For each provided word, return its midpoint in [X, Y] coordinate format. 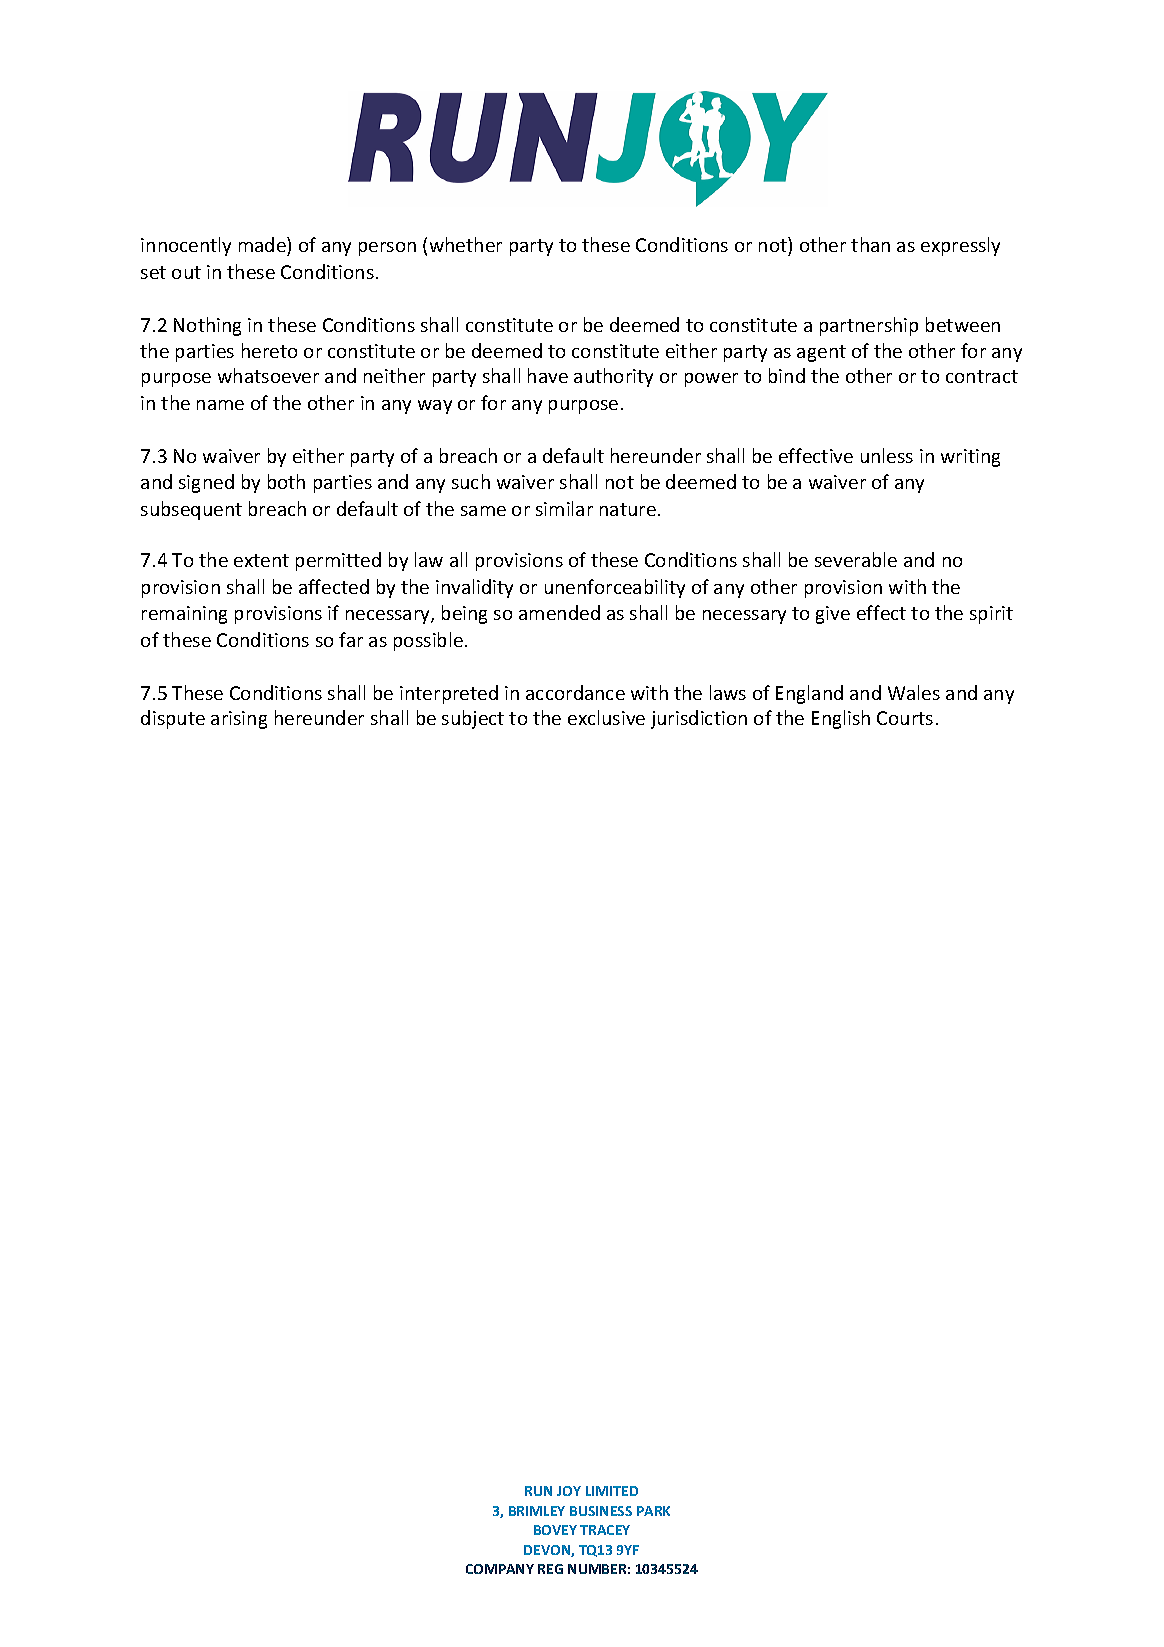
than [870, 244]
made [263, 244]
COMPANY [500, 1569]
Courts [905, 718]
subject [473, 719]
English [841, 719]
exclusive [606, 717]
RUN [538, 1491]
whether [466, 244]
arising [239, 720]
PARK [653, 1511]
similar [564, 508]
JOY [569, 1491]
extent [261, 560]
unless [887, 455]
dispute [173, 719]
